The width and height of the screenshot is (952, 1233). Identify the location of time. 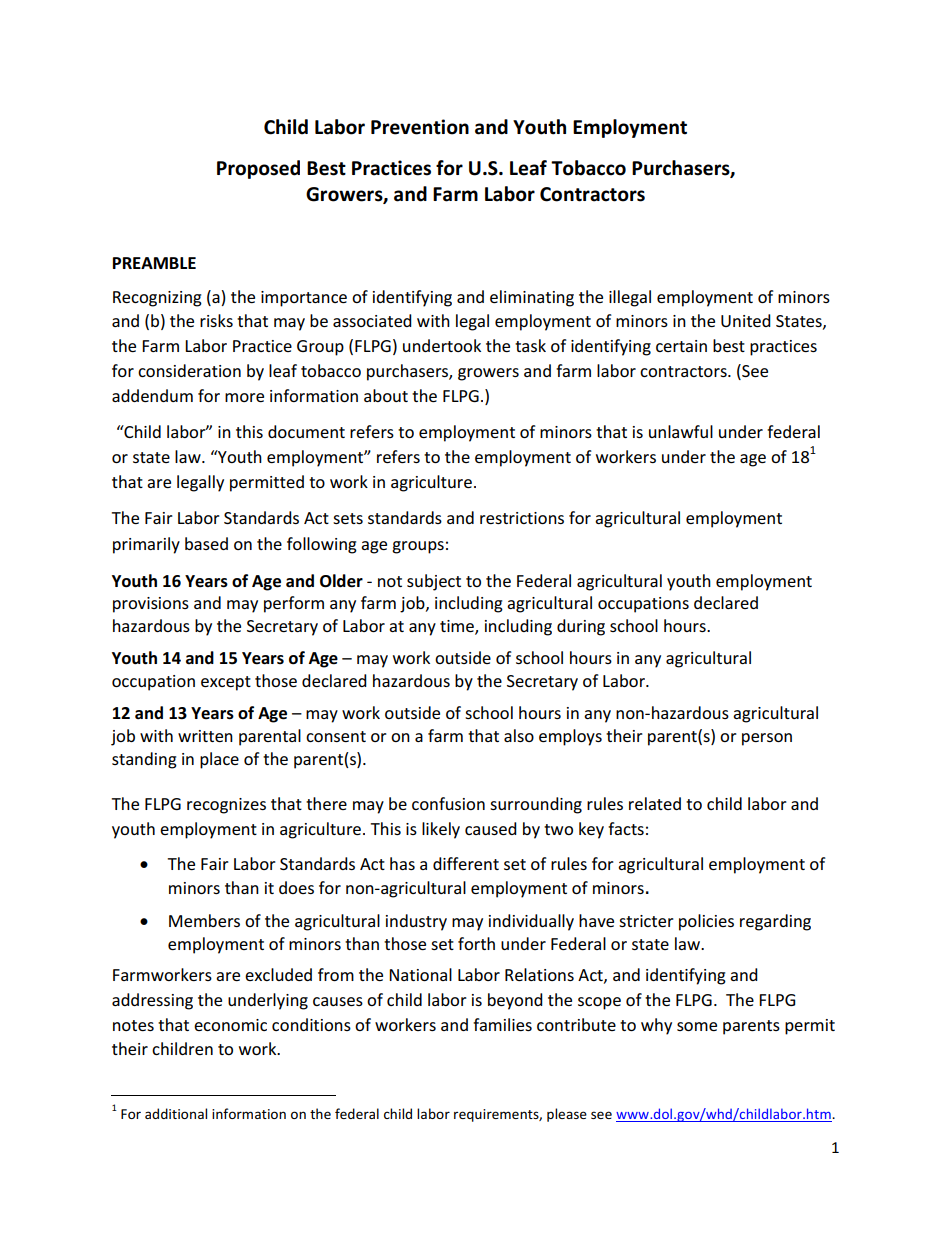
(458, 627).
